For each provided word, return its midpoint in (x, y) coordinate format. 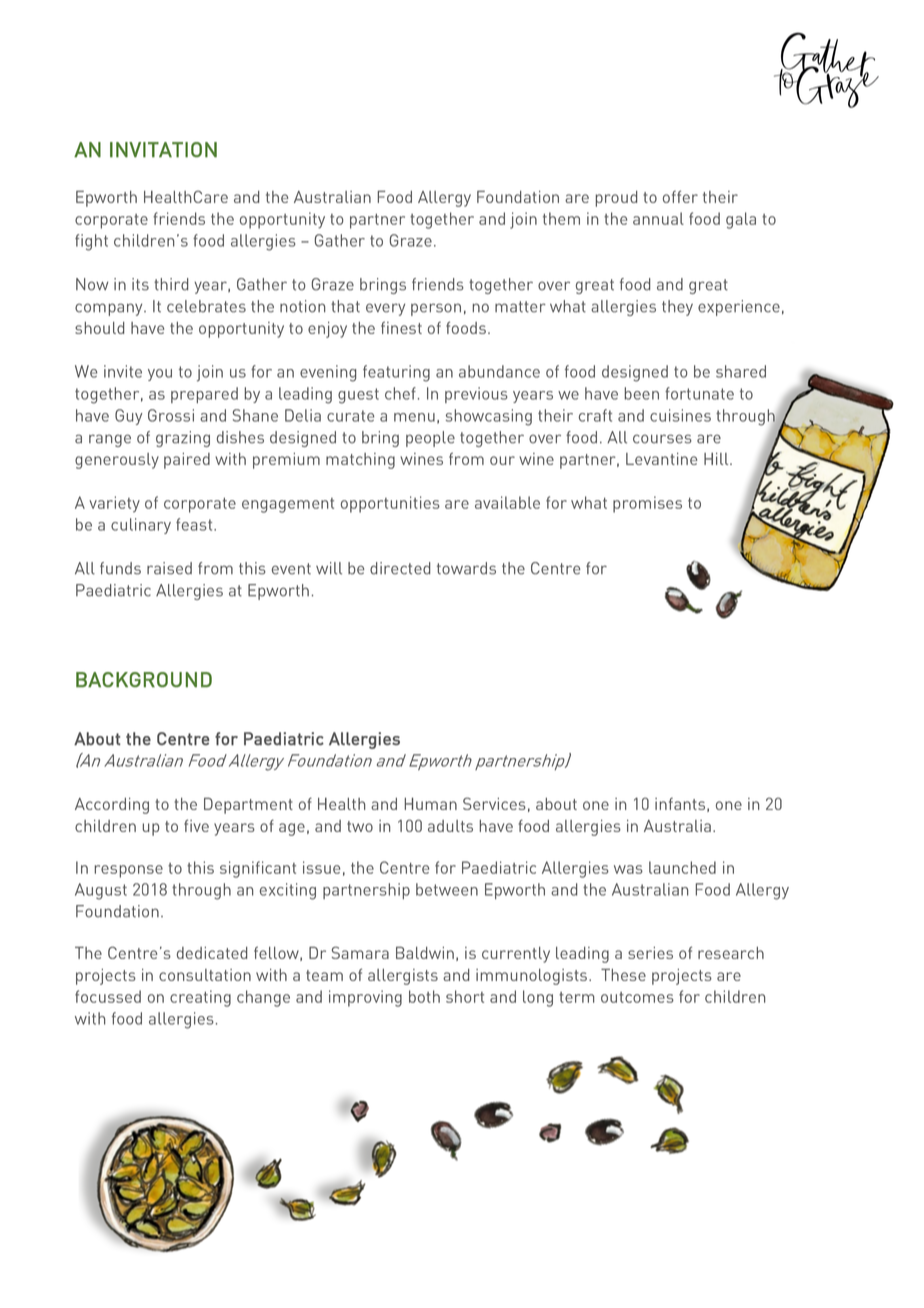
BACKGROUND (144, 679)
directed (400, 568)
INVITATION (163, 150)
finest (401, 327)
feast (195, 524)
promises (647, 504)
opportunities (390, 504)
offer (680, 196)
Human (431, 804)
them (561, 218)
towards (466, 568)
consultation (205, 975)
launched (682, 867)
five (196, 825)
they (677, 308)
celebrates (206, 306)
